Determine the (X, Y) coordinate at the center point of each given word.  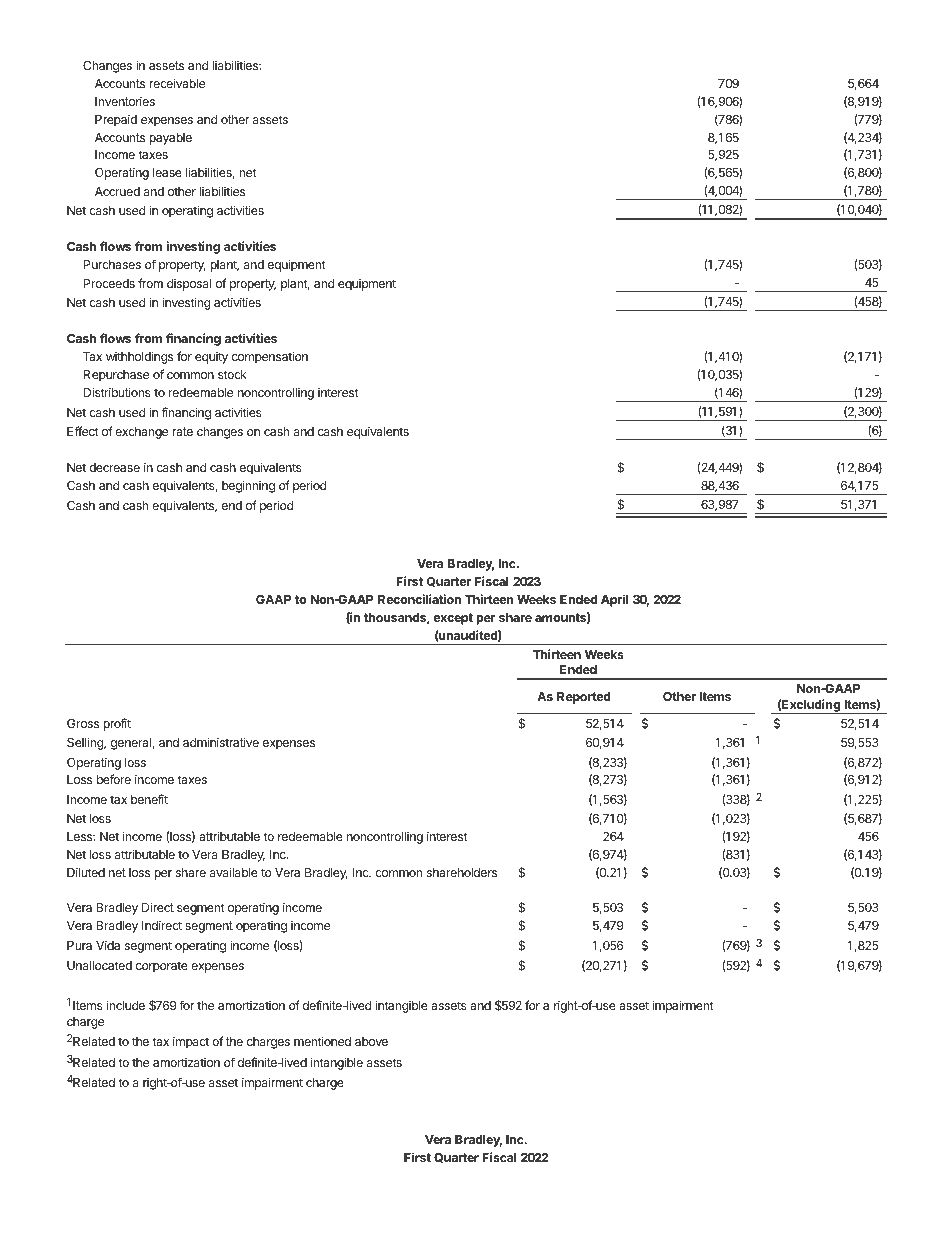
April (614, 600)
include (126, 1005)
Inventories (125, 101)
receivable (177, 83)
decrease (114, 467)
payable (170, 139)
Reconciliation (419, 599)
